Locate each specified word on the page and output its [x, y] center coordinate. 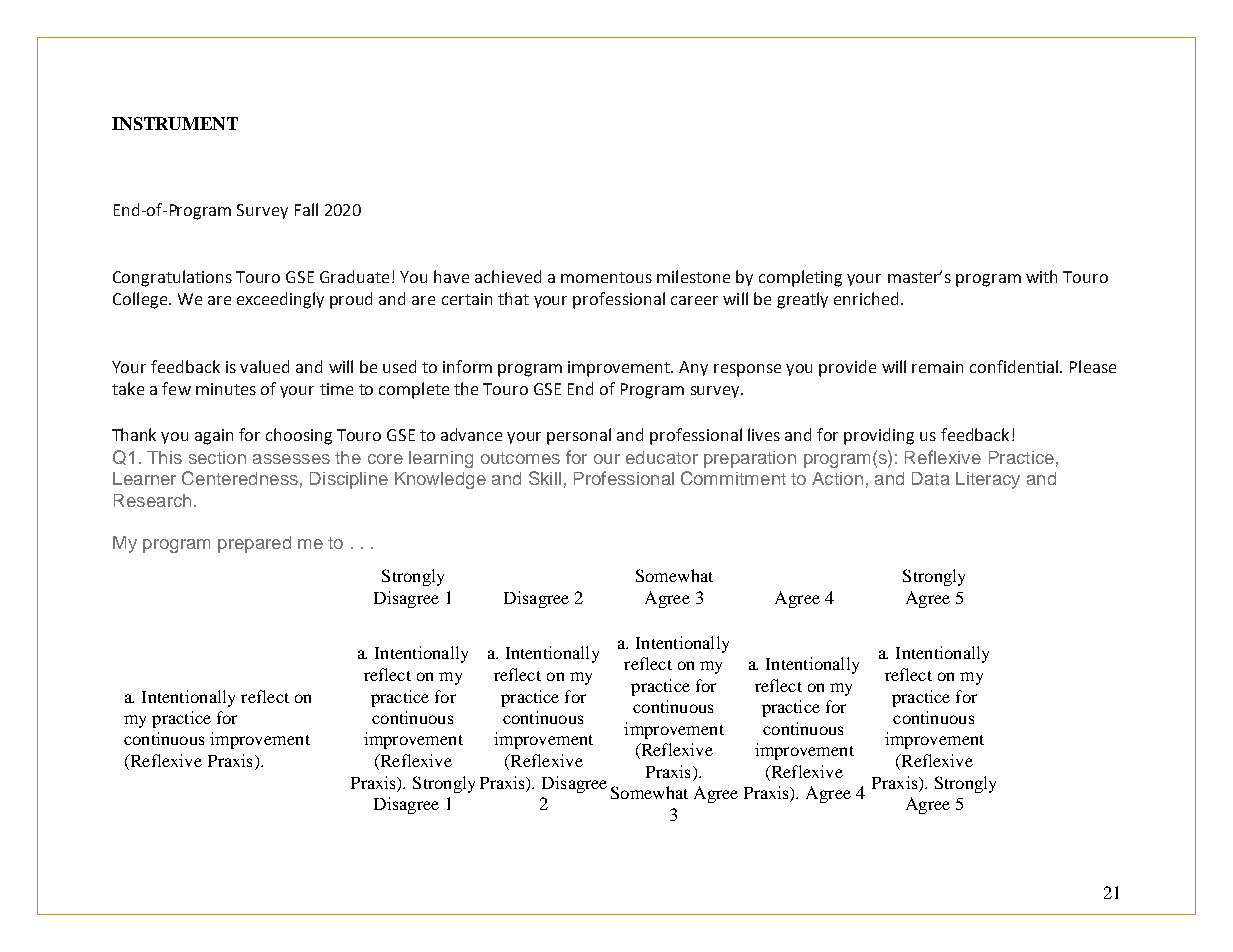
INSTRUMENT [175, 123]
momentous [606, 277]
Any [693, 368]
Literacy [988, 480]
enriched [866, 298]
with [1041, 276]
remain [937, 367]
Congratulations [172, 278]
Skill [545, 478]
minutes [226, 389]
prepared [254, 544]
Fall [306, 209]
